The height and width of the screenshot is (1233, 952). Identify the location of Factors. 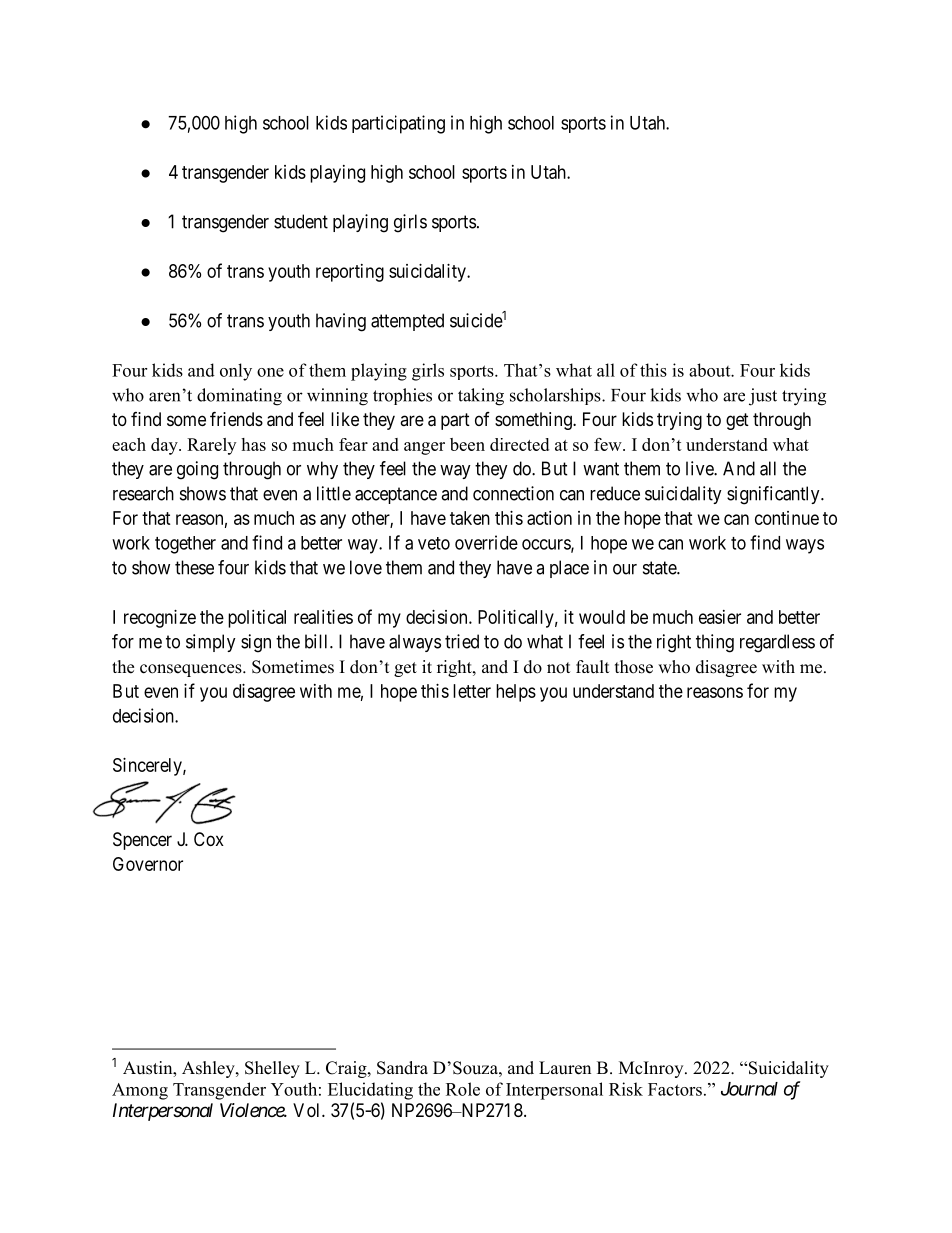
(675, 1089).
